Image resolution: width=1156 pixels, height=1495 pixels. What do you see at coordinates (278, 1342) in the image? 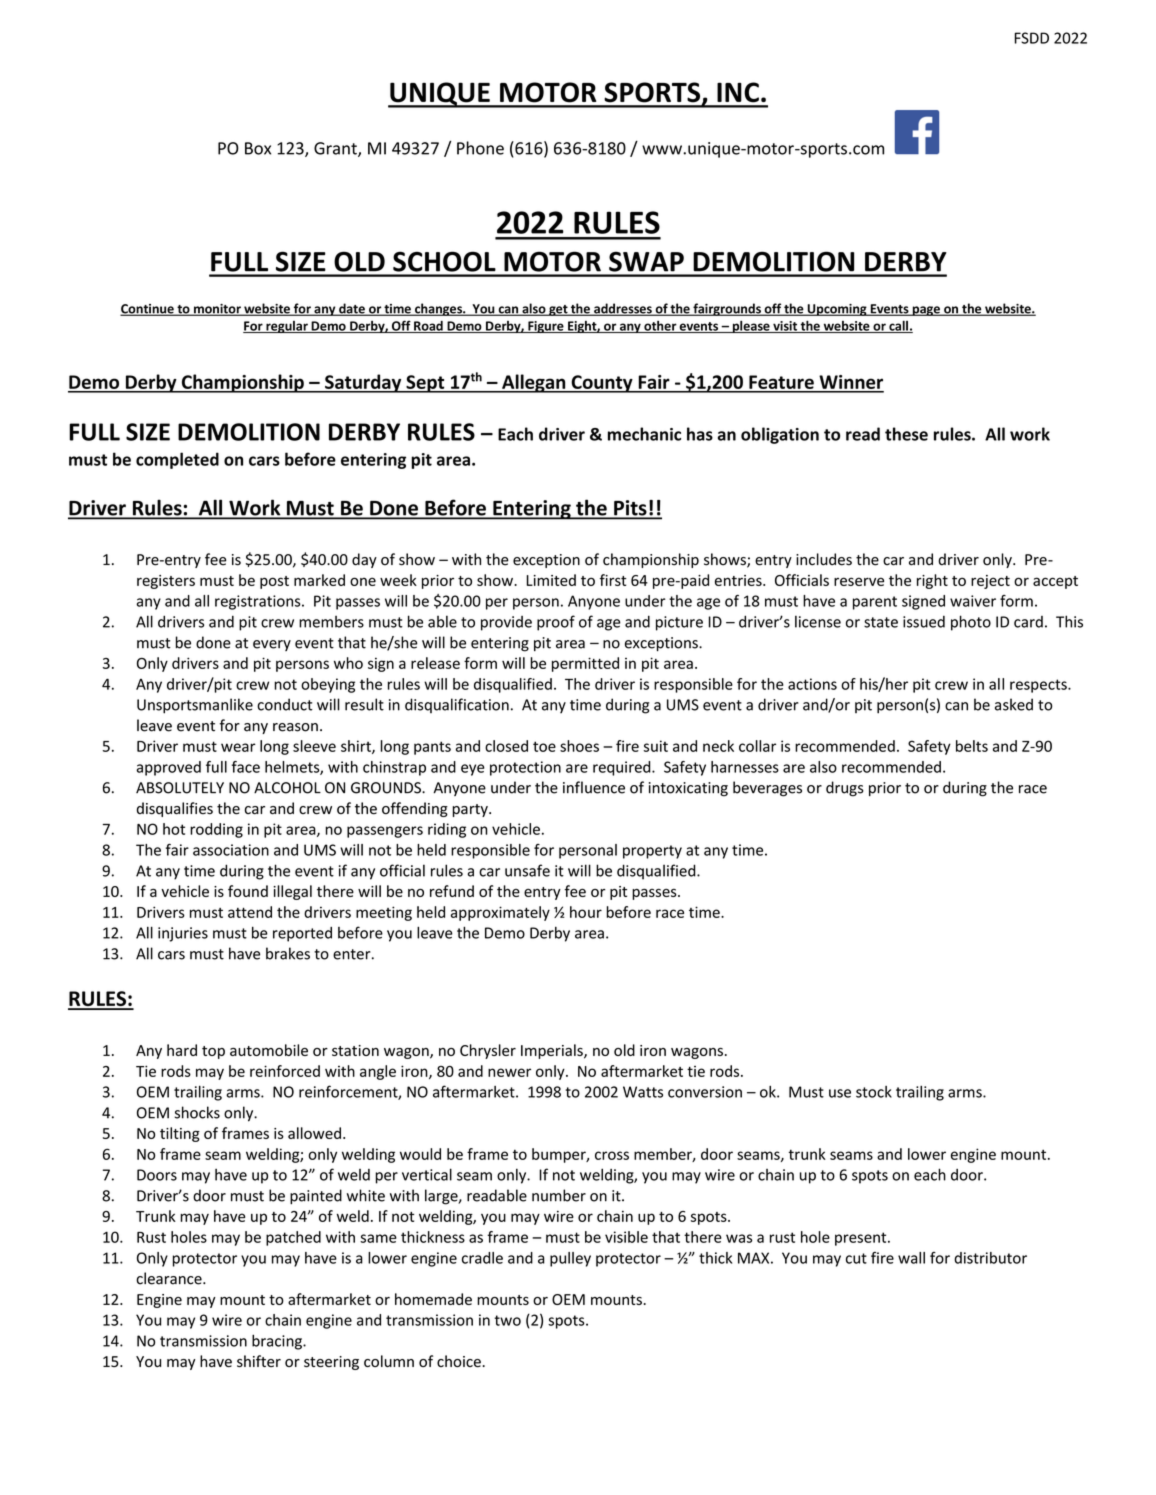
I see `bracing` at bounding box center [278, 1342].
